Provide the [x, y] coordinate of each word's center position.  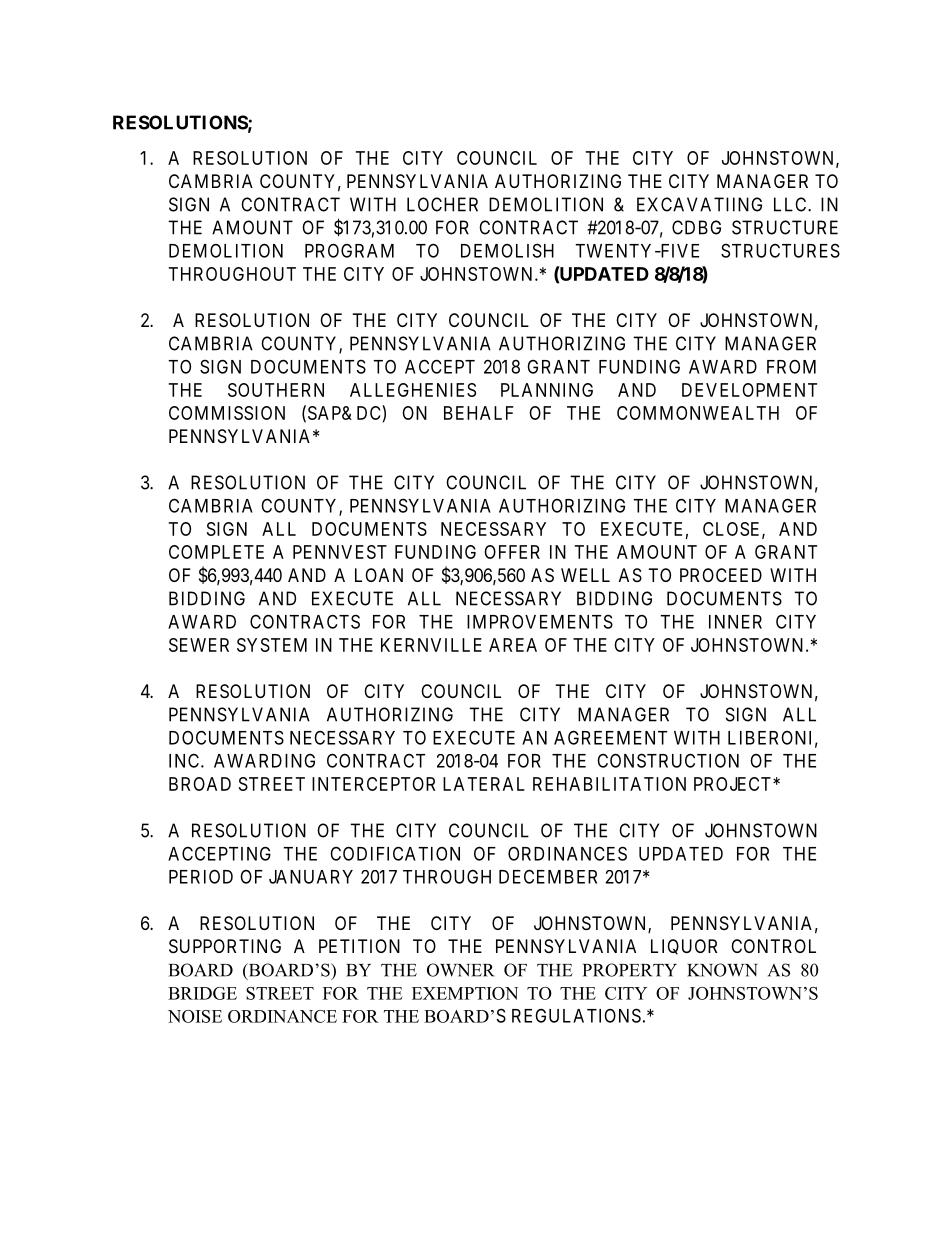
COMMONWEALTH [698, 413]
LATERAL [484, 784]
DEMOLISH [507, 250]
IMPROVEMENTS [540, 621]
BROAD [200, 784]
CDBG [696, 227]
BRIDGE [202, 993]
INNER [735, 622]
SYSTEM [272, 645]
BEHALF [479, 413]
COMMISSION [227, 413]
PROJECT [734, 784]
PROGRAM [349, 250]
